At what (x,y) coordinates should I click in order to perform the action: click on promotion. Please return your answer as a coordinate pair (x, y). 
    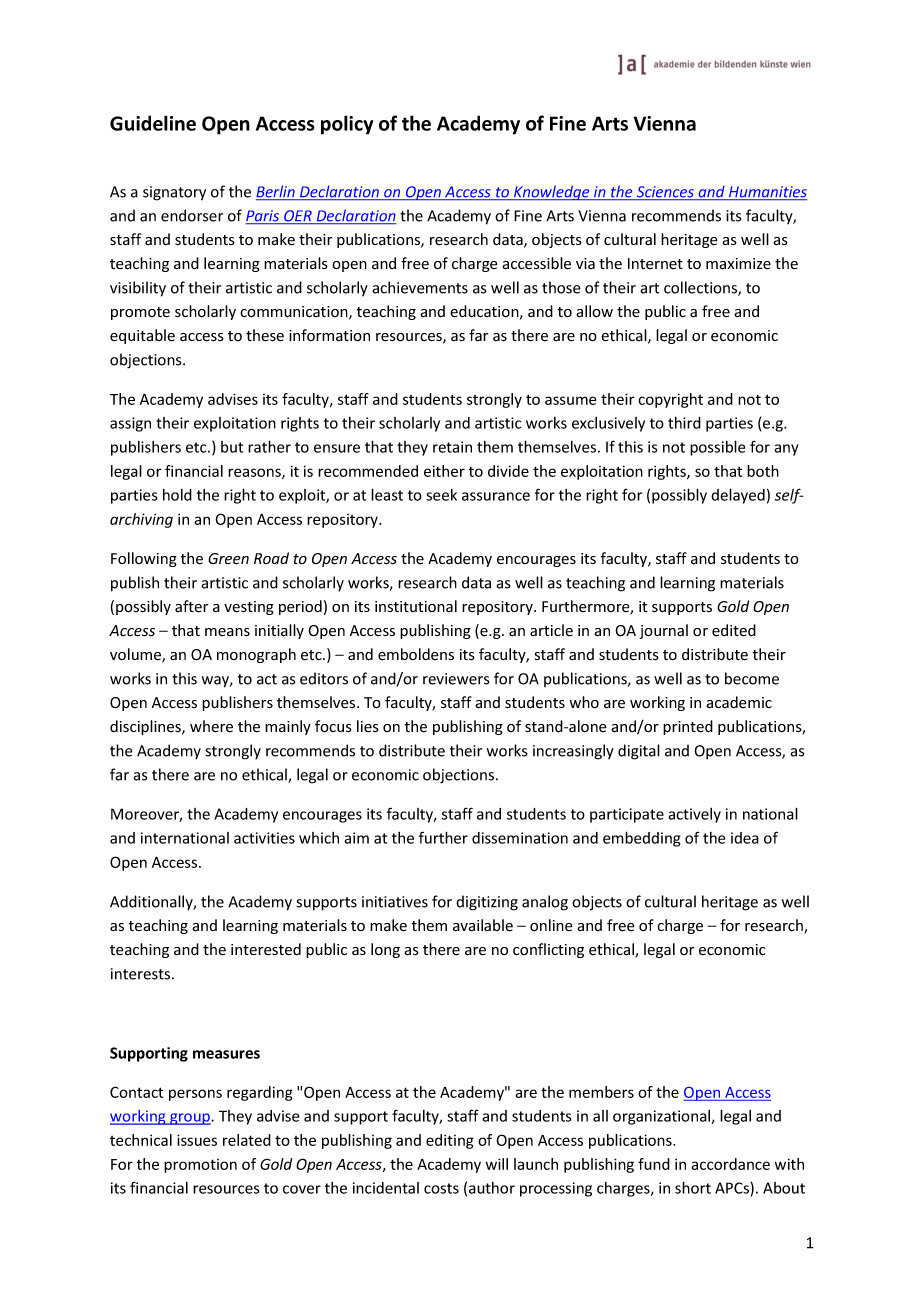
    Looking at the image, I should click on (200, 1166).
